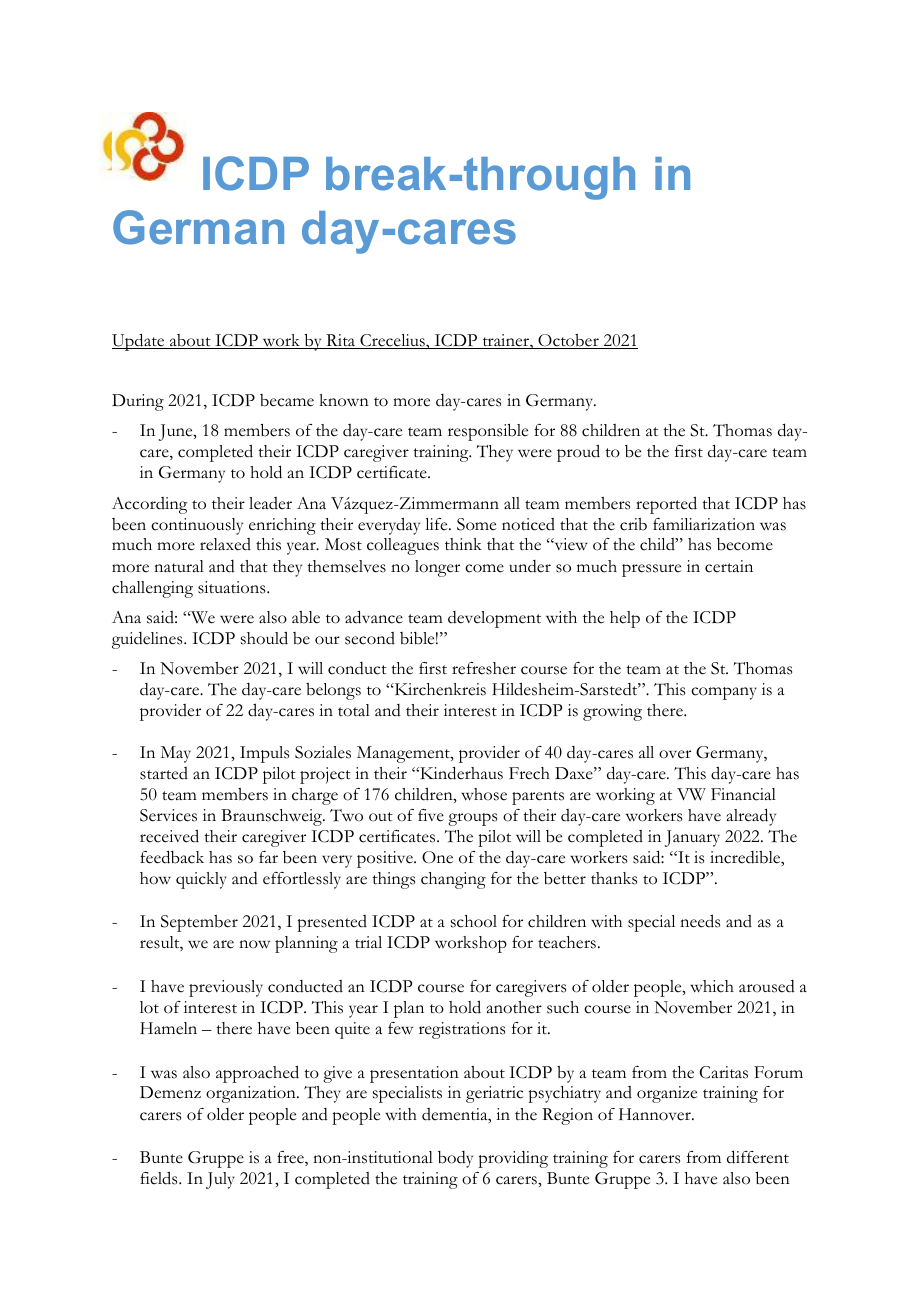 This document has width=924, height=1308. I want to click on body, so click(455, 1159).
